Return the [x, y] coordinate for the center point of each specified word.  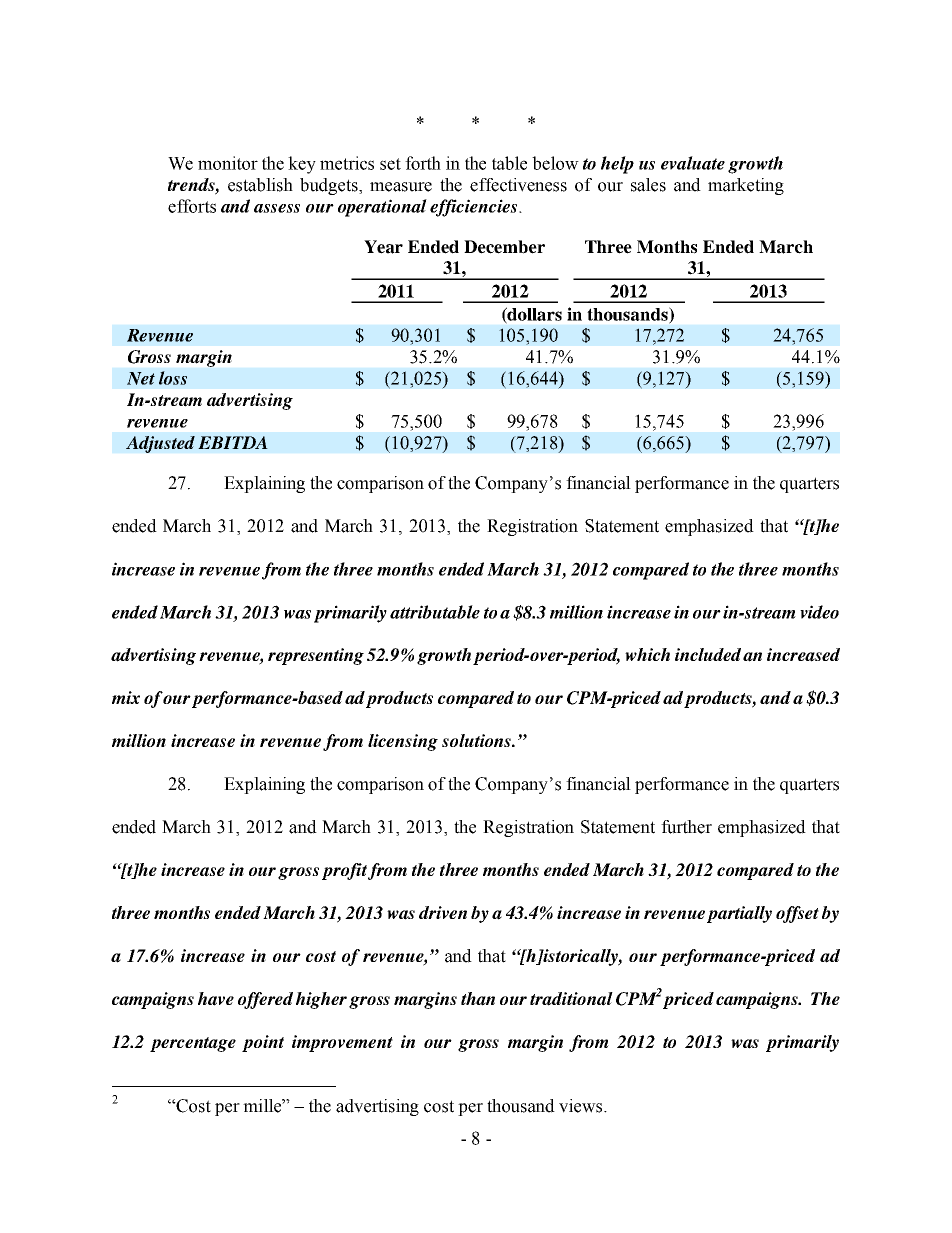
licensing [403, 742]
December [504, 247]
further [686, 827]
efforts [192, 206]
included [708, 654]
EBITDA [233, 442]
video [819, 612]
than [478, 999]
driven [443, 912]
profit [346, 871]
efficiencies [473, 208]
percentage [193, 1044]
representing [316, 656]
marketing [746, 186]
